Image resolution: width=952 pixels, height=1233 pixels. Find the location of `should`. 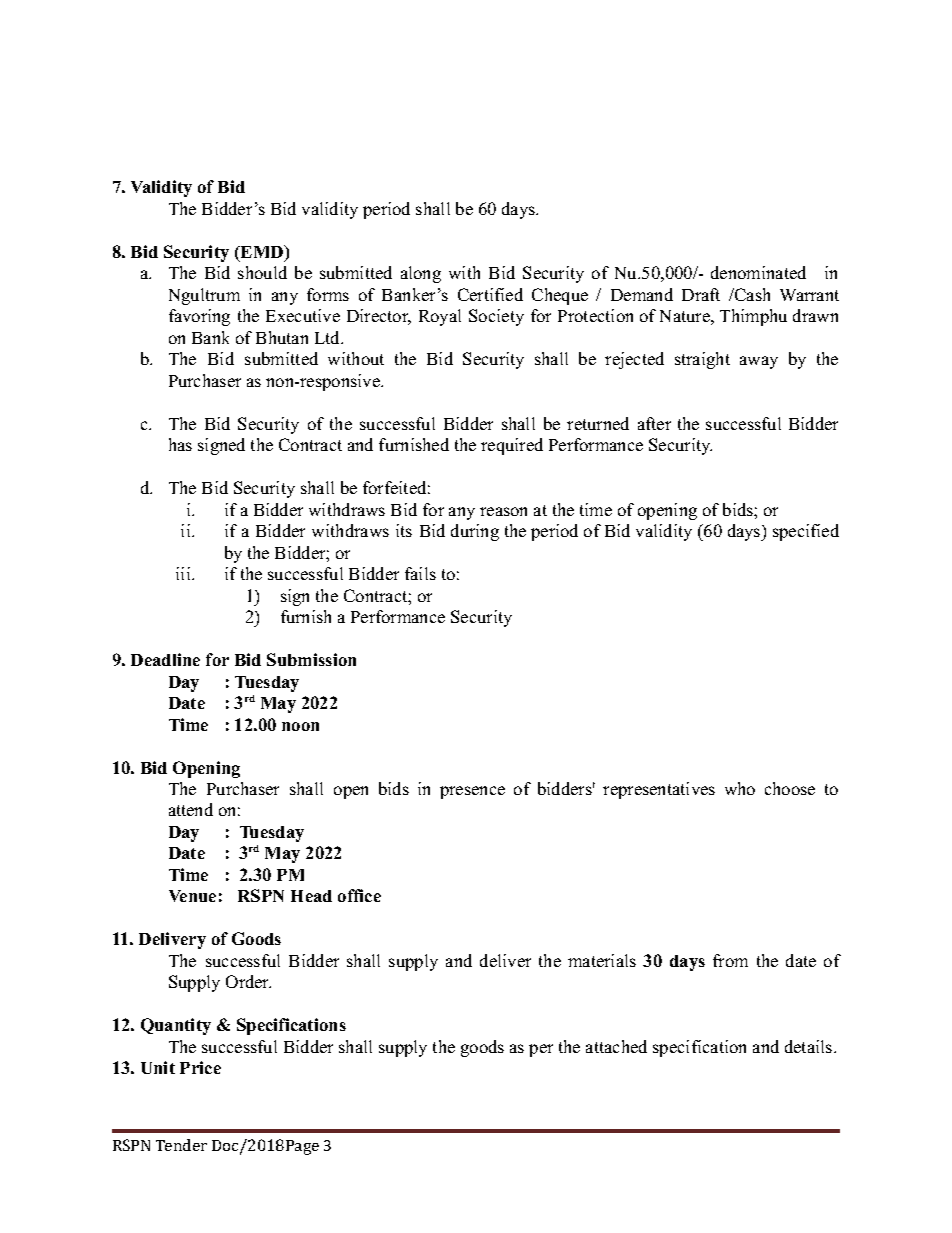

should is located at coordinates (262, 272).
